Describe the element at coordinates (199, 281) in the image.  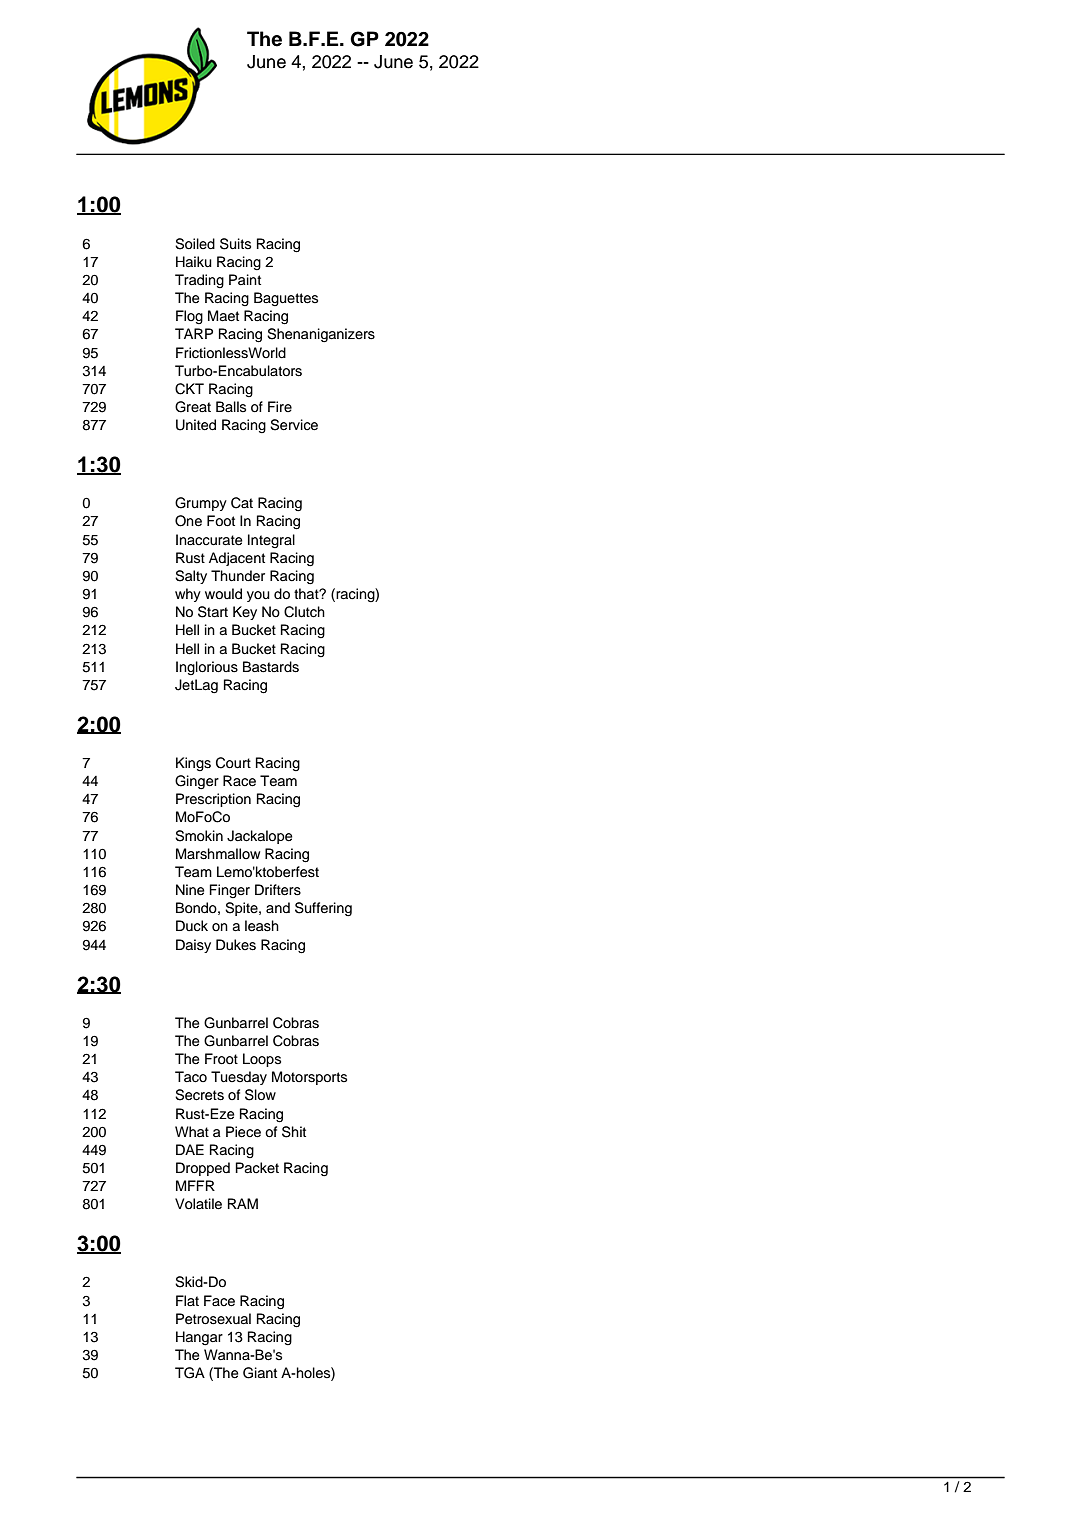
I see `Trading` at that location.
